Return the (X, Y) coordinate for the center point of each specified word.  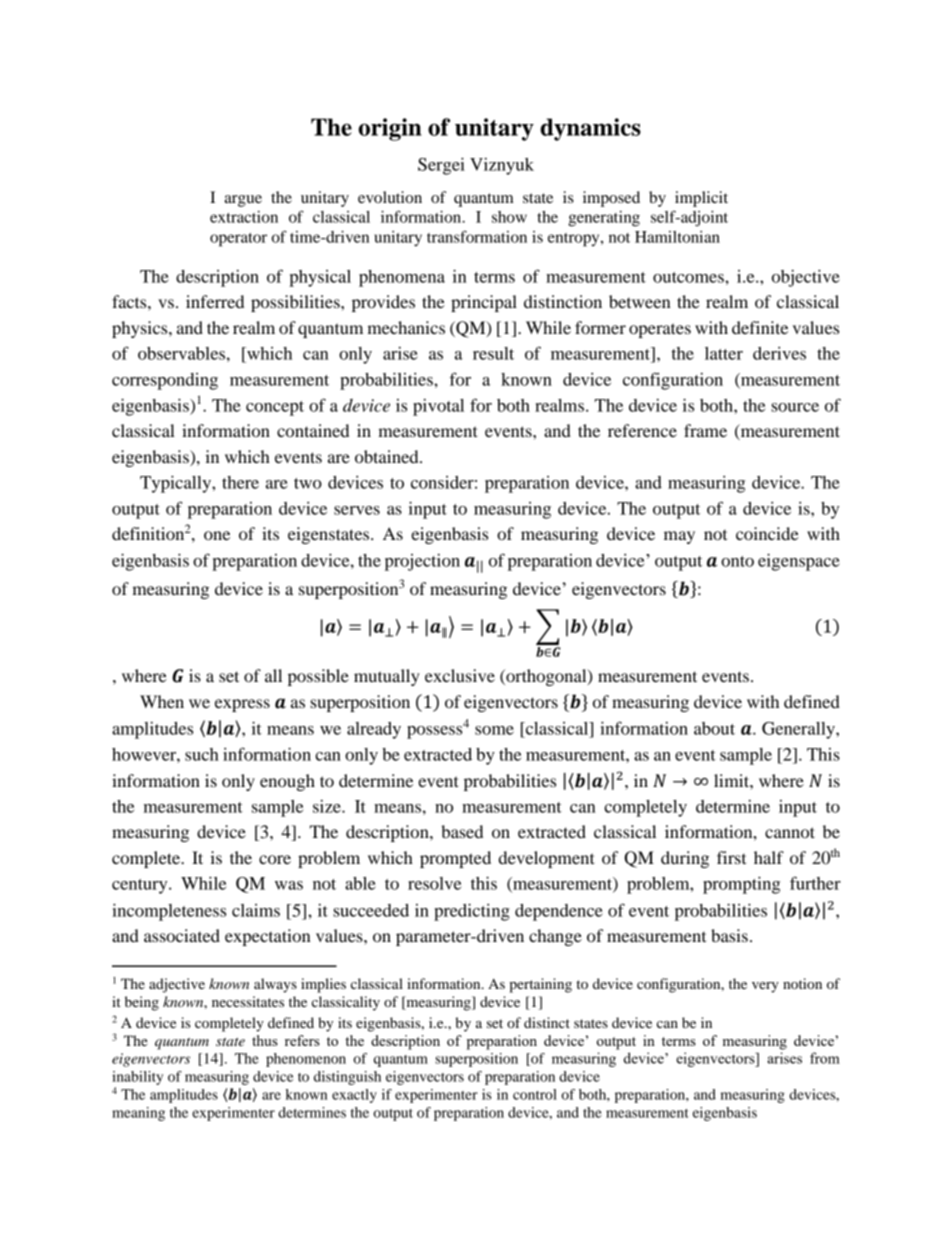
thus (265, 1040)
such (202, 754)
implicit (701, 199)
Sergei (441, 166)
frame (705, 430)
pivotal (438, 407)
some (494, 730)
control (535, 1094)
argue (243, 201)
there (240, 482)
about (714, 728)
